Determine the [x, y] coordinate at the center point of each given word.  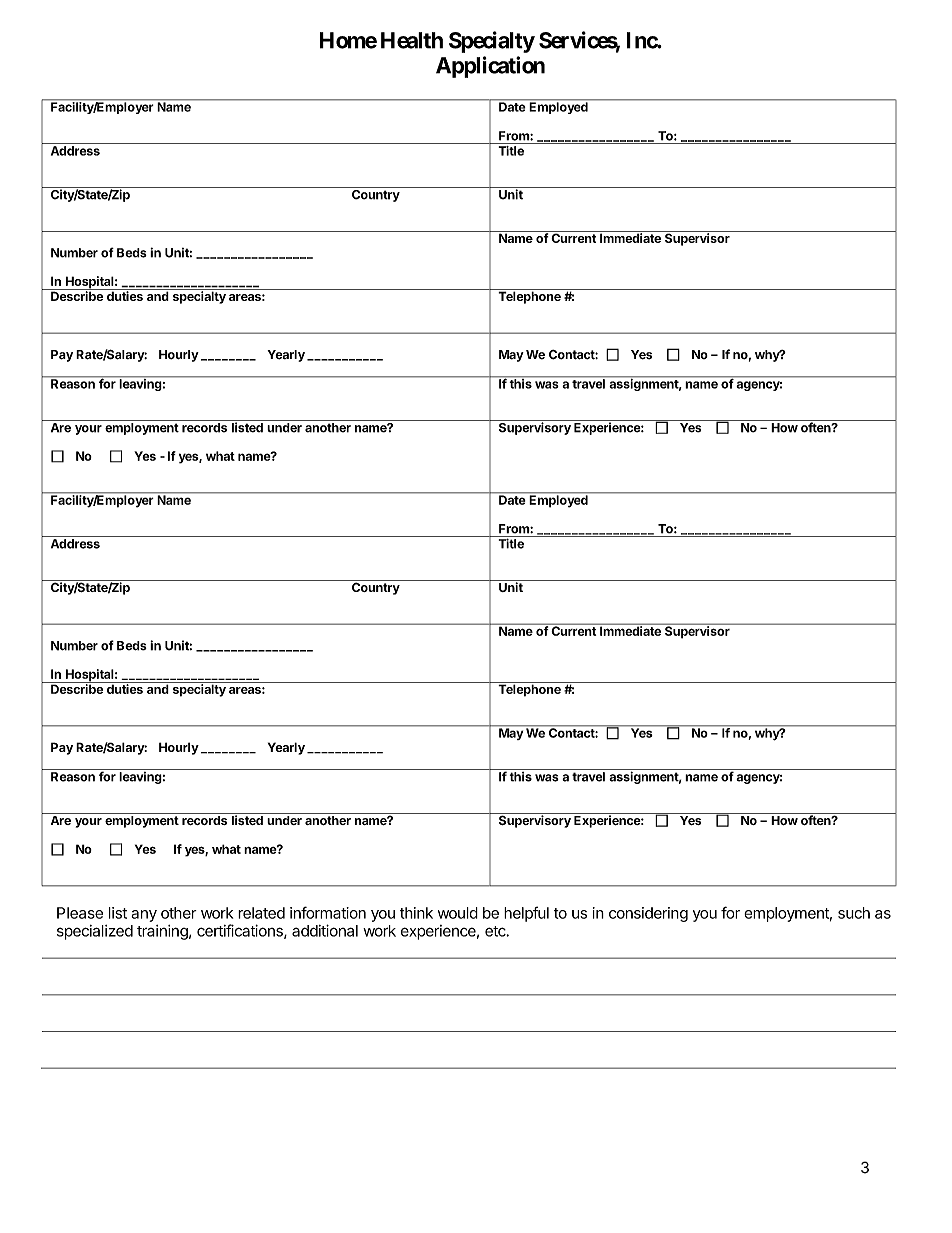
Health [412, 40]
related [261, 913]
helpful [526, 914]
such [854, 913]
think [416, 913]
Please [80, 913]
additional [325, 930]
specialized [95, 932]
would [458, 913]
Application [490, 67]
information [328, 912]
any [144, 916]
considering [648, 914]
